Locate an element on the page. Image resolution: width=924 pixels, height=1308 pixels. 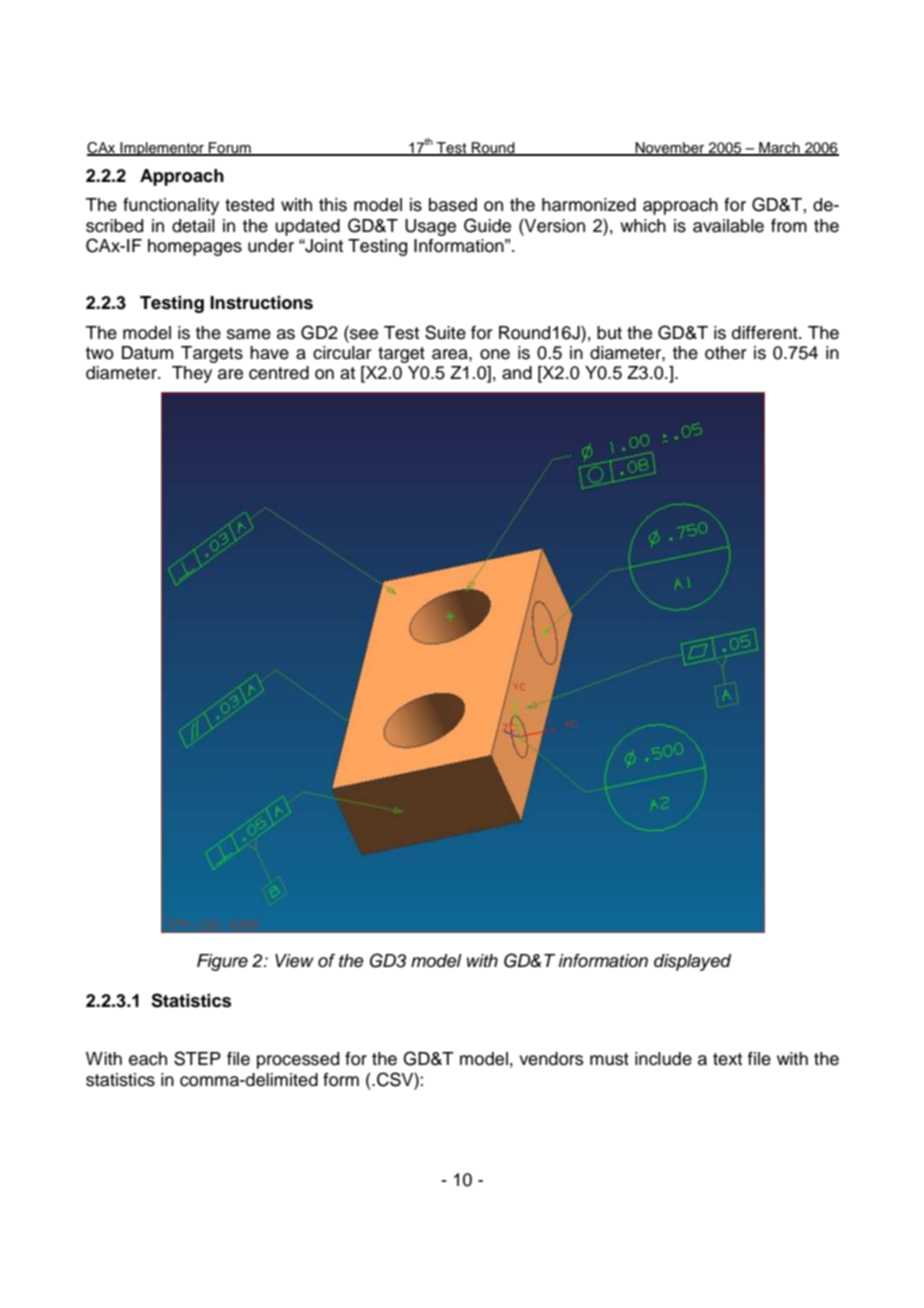
November is located at coordinates (670, 149).
